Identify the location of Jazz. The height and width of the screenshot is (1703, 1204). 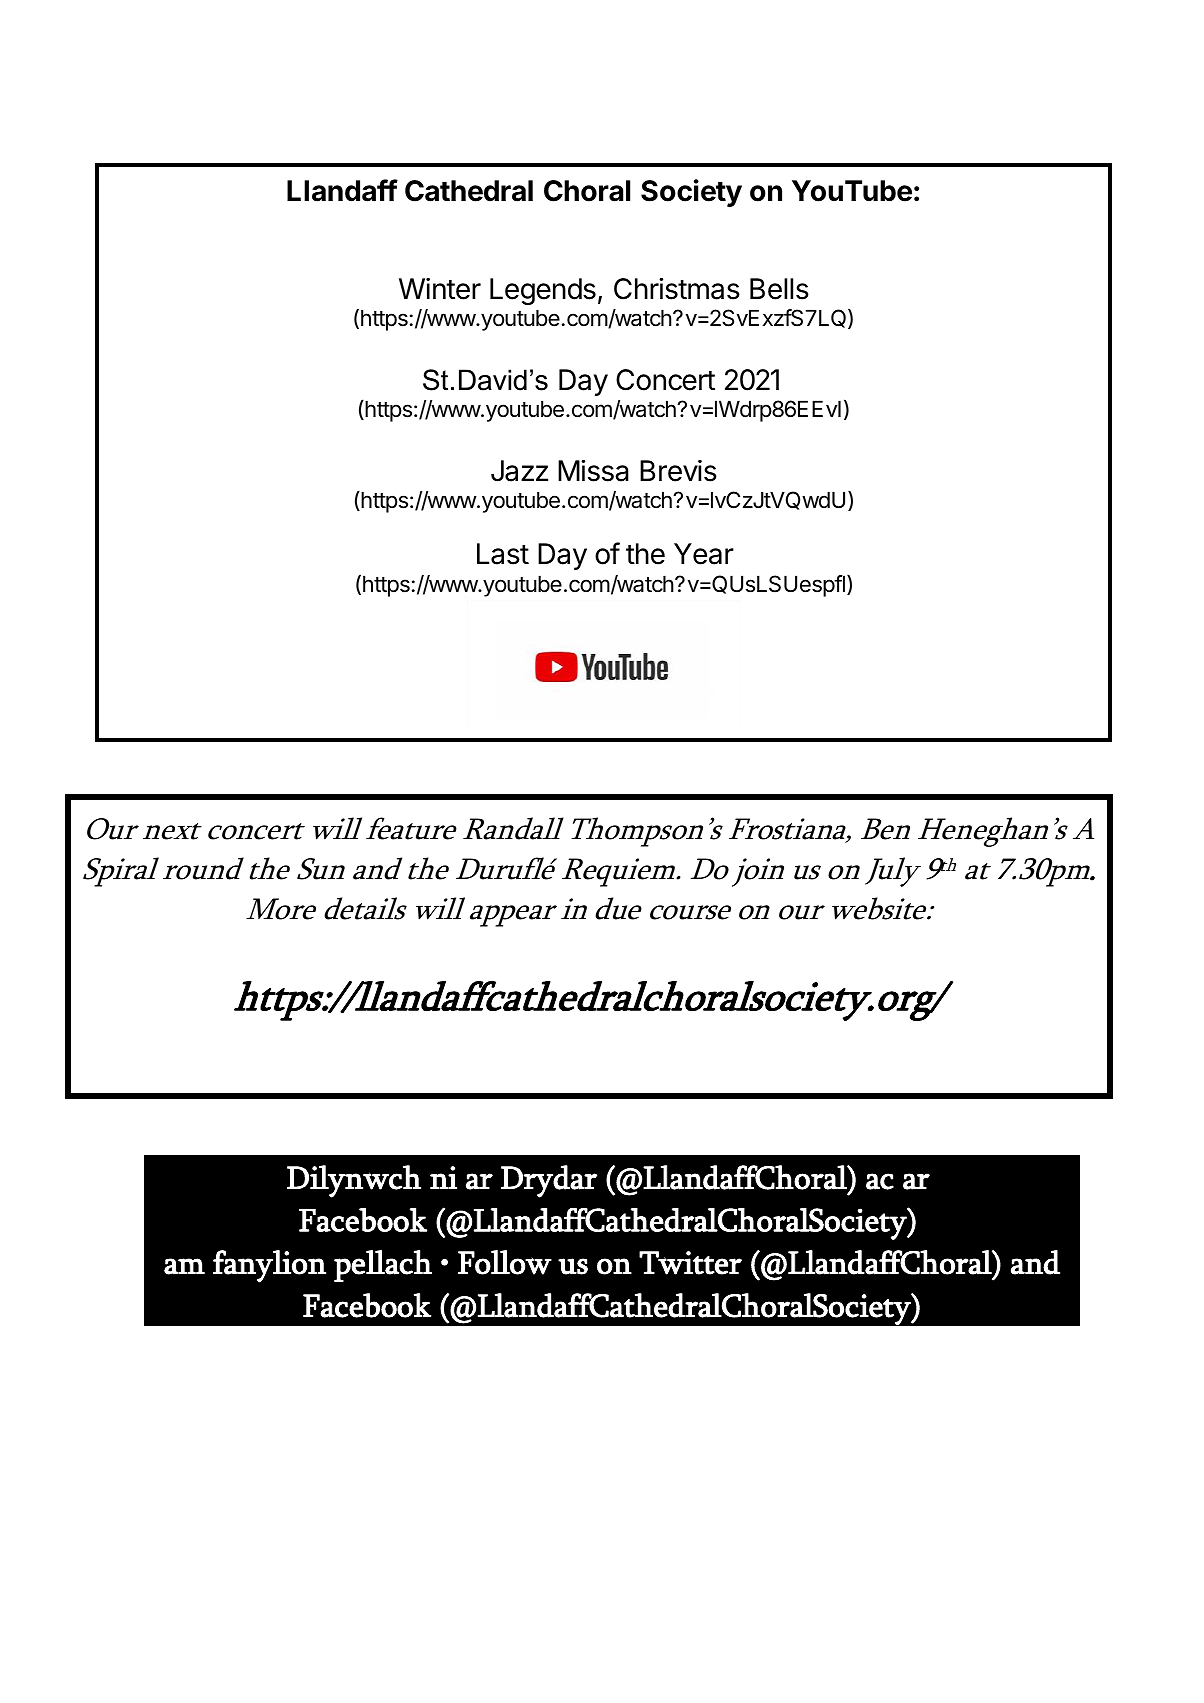
(519, 471).
